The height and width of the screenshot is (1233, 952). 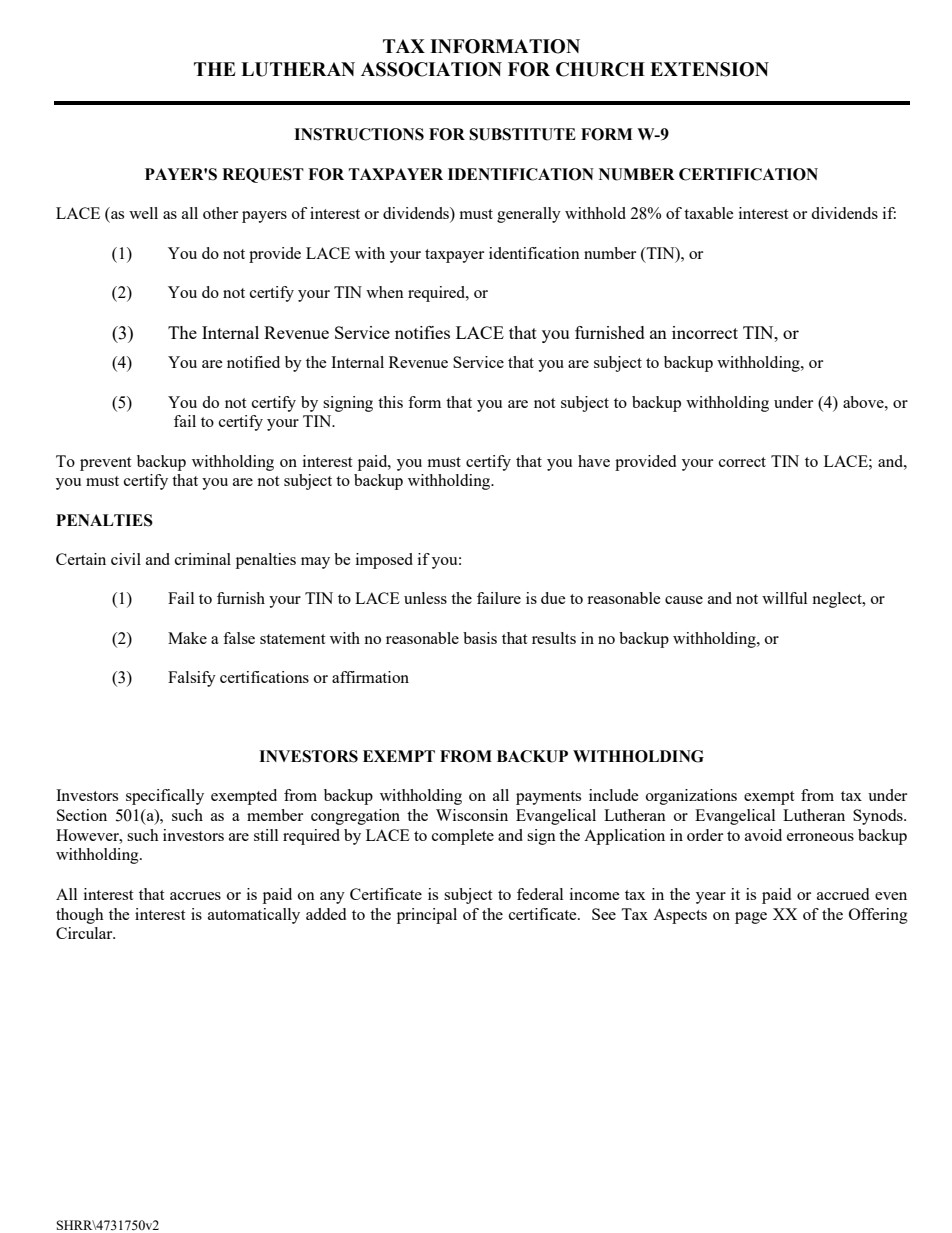 I want to click on Make, so click(x=187, y=638).
